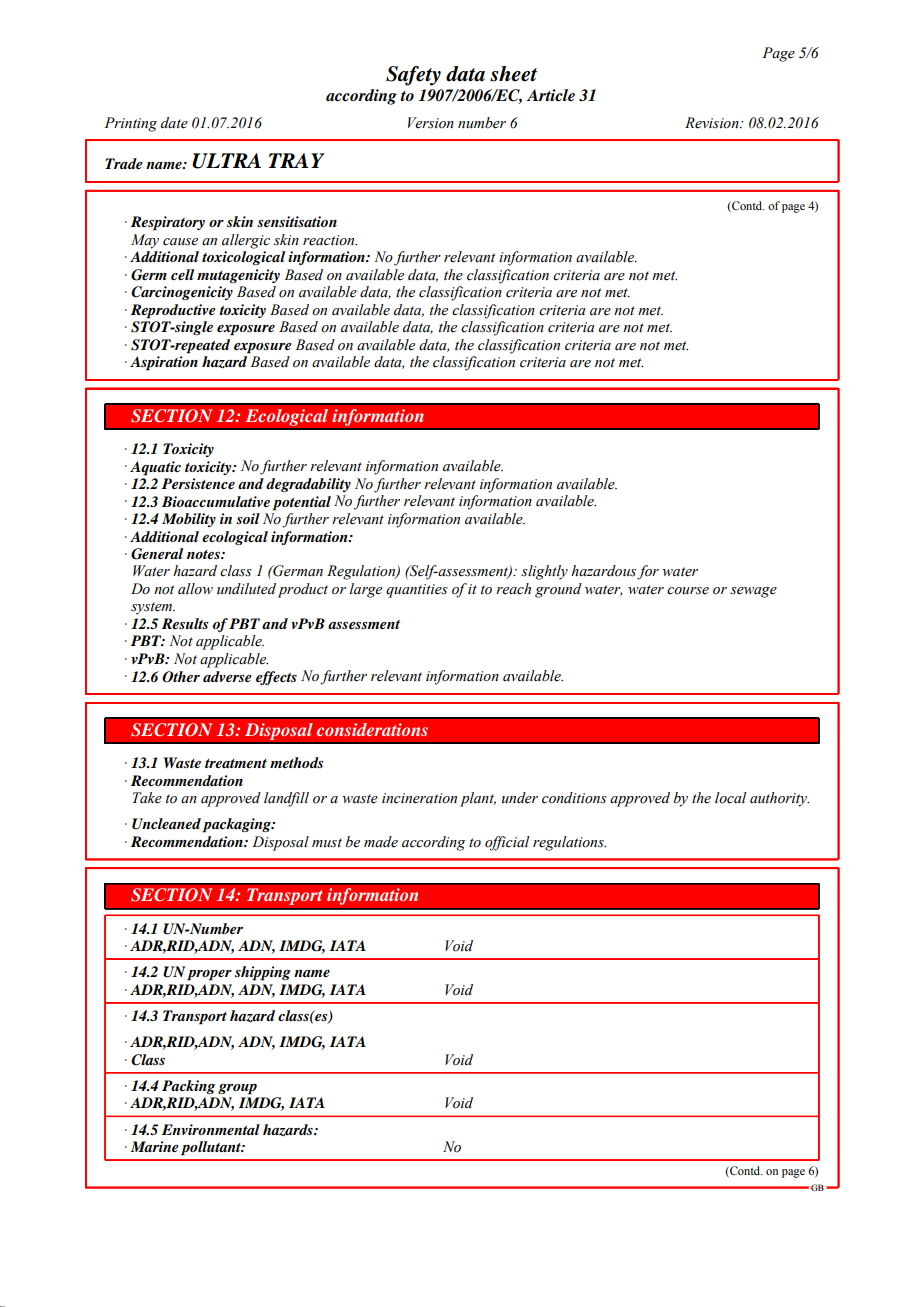 Image resolution: width=924 pixels, height=1308 pixels. Describe the element at coordinates (431, 123) in the screenshot. I see `Version` at that location.
